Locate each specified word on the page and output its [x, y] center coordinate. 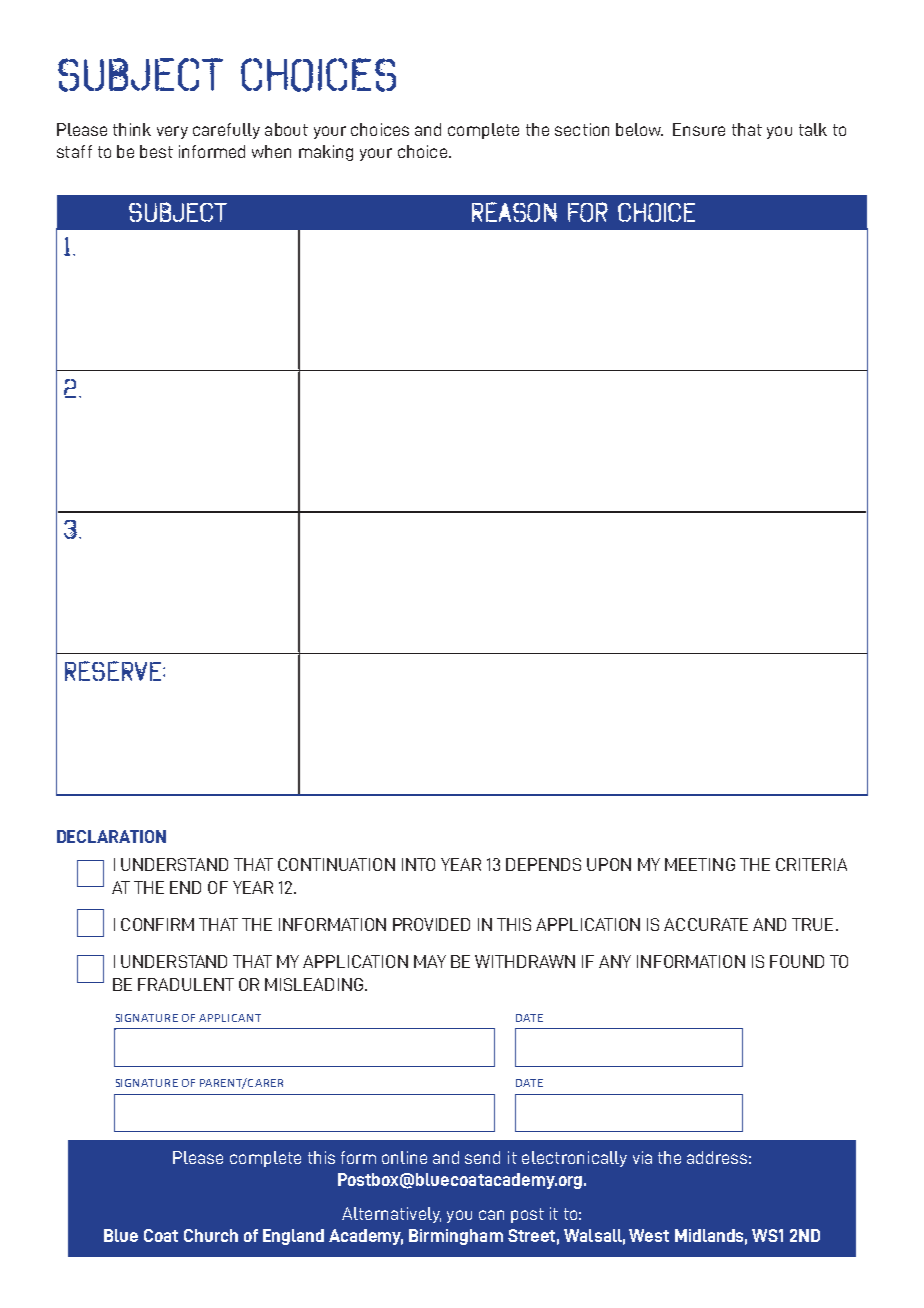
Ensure [699, 129]
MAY [430, 961]
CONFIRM [157, 924]
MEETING [700, 864]
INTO [418, 864]
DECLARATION [111, 836]
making [326, 153]
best [156, 151]
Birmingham [456, 1237]
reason [514, 212]
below [639, 129]
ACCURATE [706, 924]
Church [211, 1235]
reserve [113, 671]
